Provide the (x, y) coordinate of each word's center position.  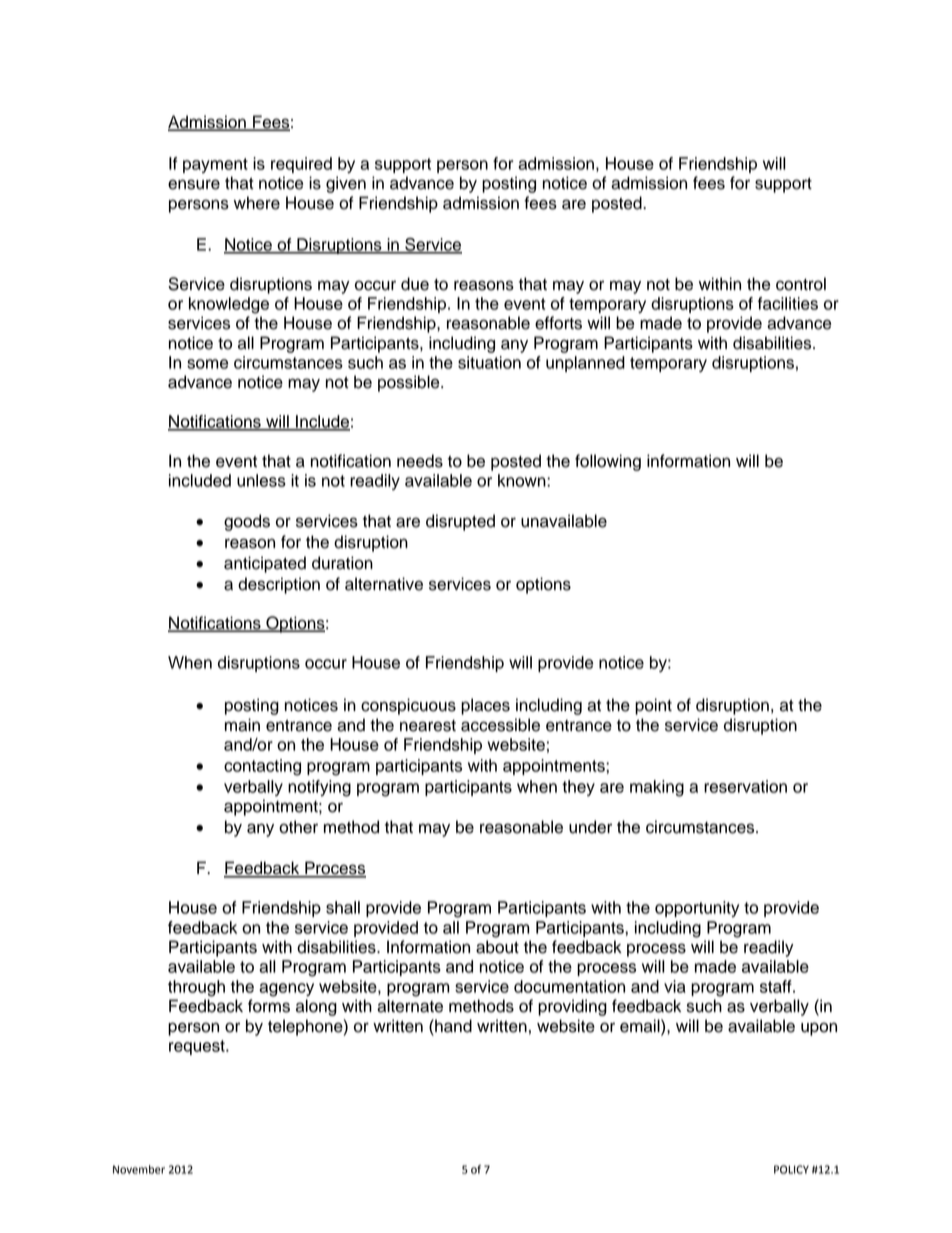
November (139, 1169)
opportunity (697, 909)
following (608, 462)
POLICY (791, 1169)
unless (261, 480)
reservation (745, 786)
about (497, 947)
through (196, 988)
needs (420, 461)
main (242, 725)
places (485, 706)
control (801, 284)
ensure (194, 184)
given (346, 184)
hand (452, 1026)
